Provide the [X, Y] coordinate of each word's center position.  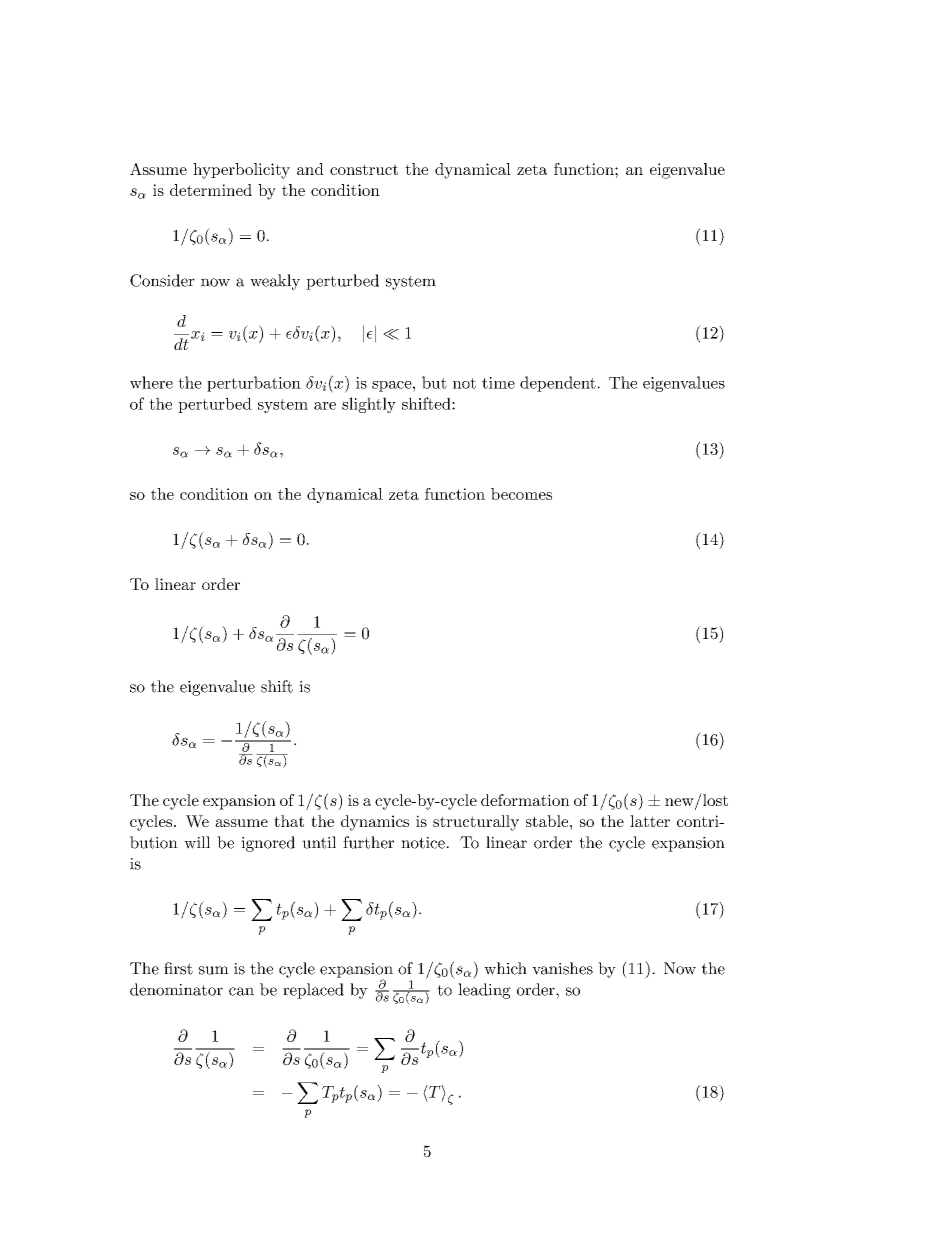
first [178, 968]
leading [484, 991]
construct [364, 169]
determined [211, 190]
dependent [558, 384]
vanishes [562, 968]
